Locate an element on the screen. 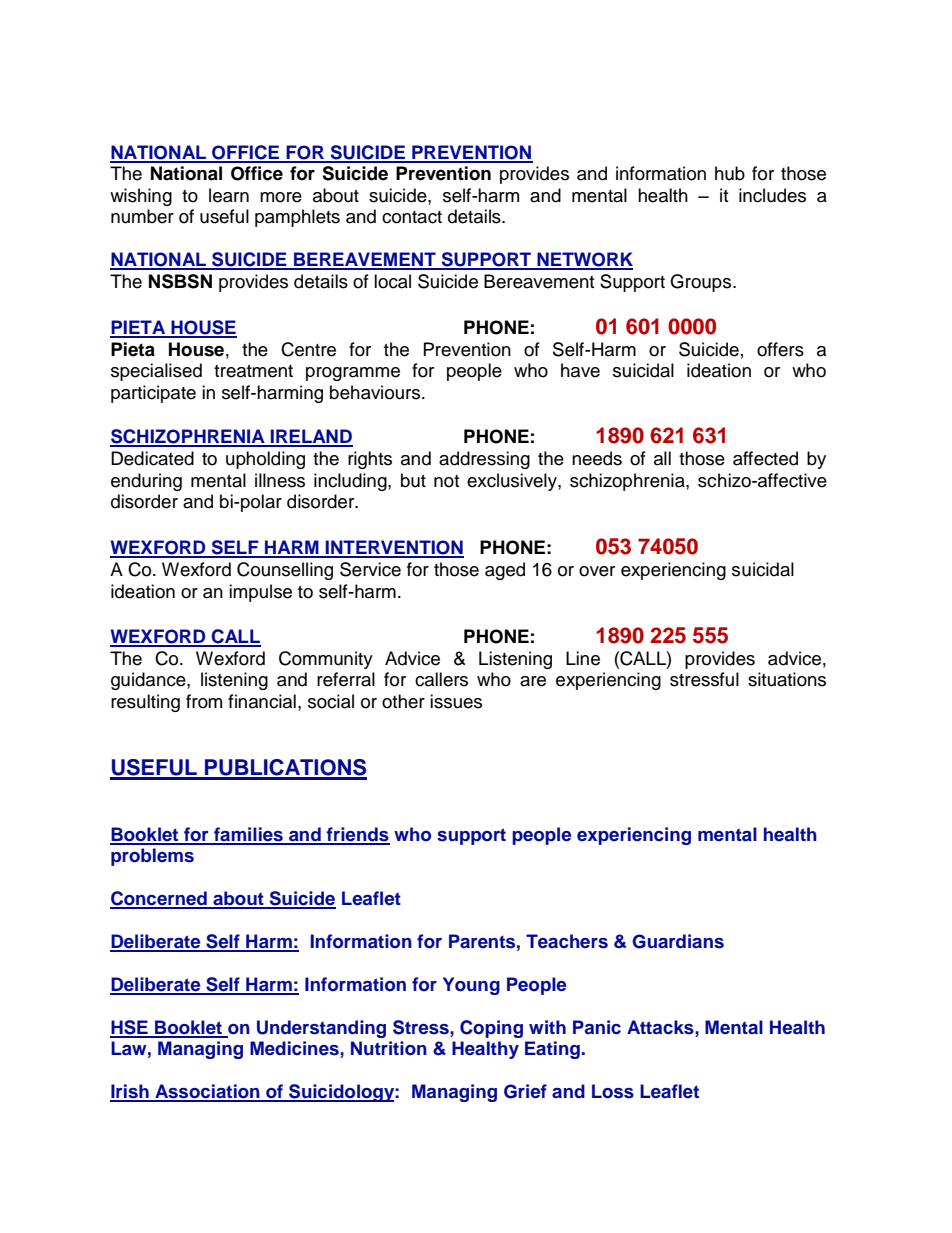  affected is located at coordinates (765, 458).
